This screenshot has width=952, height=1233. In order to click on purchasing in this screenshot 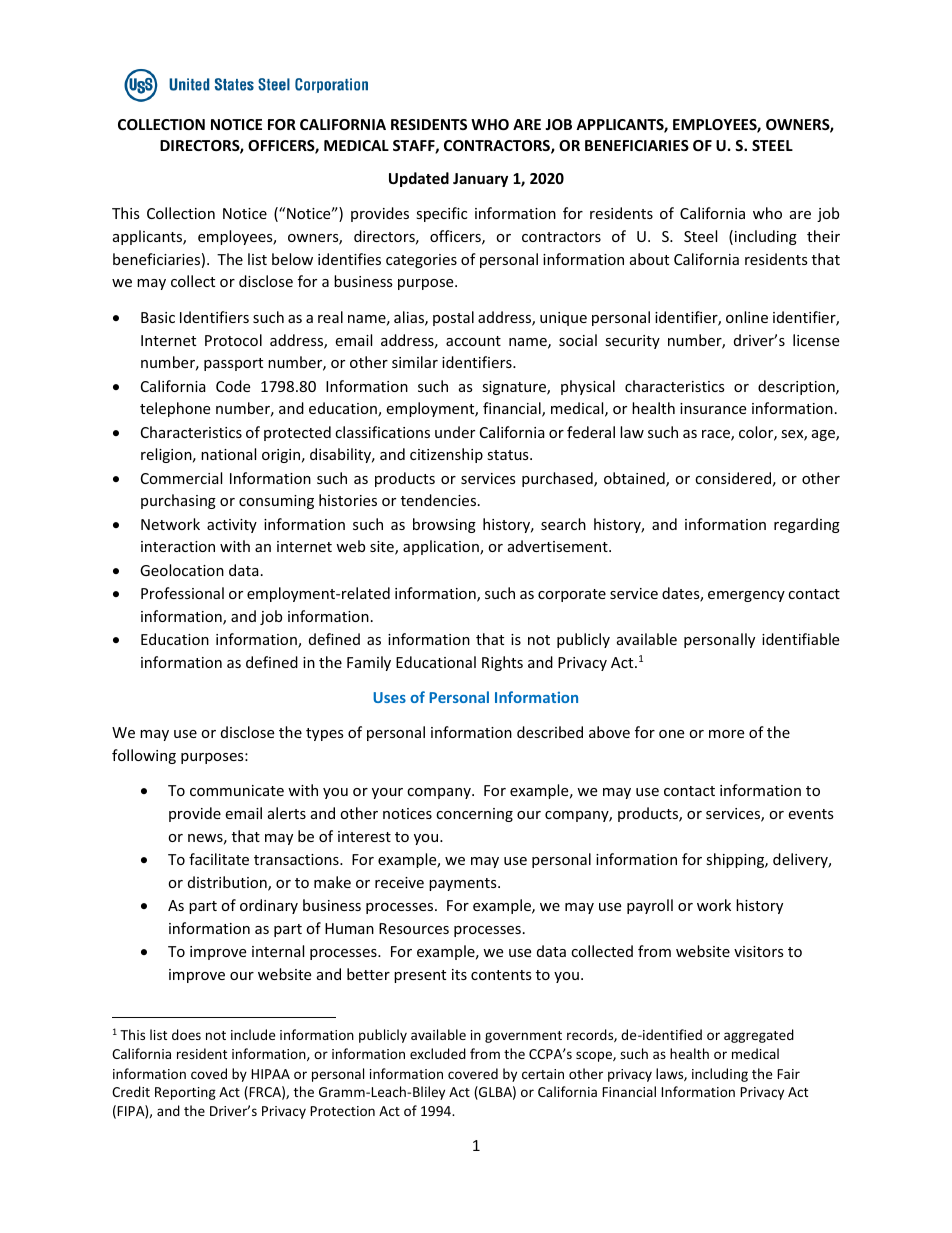, I will do `click(178, 501)`.
